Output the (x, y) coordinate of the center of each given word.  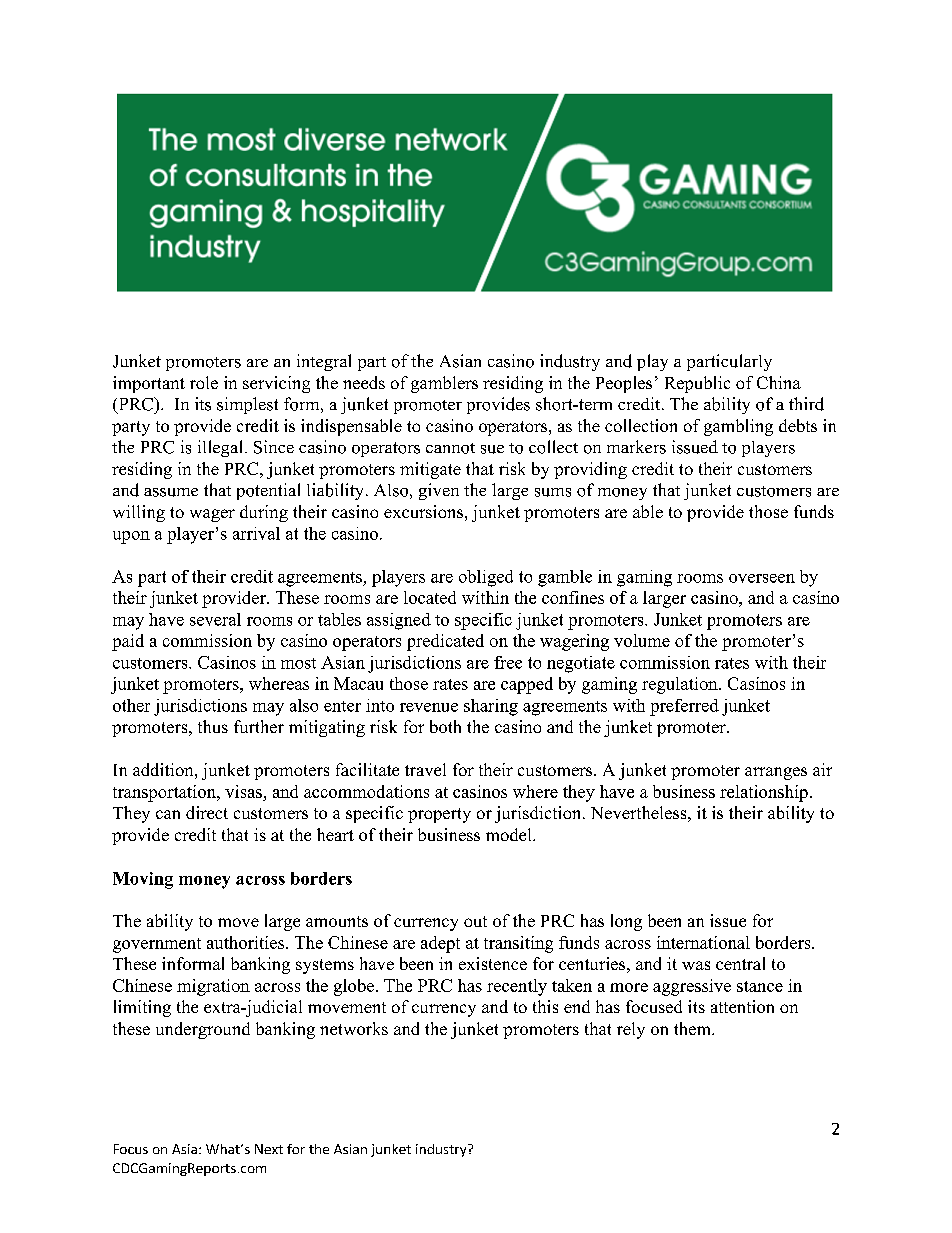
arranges (776, 773)
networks (354, 1028)
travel (425, 769)
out (475, 921)
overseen (762, 578)
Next (269, 1149)
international (703, 942)
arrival (256, 533)
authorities (247, 942)
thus (213, 726)
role (204, 382)
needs (364, 382)
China (779, 382)
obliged (486, 578)
